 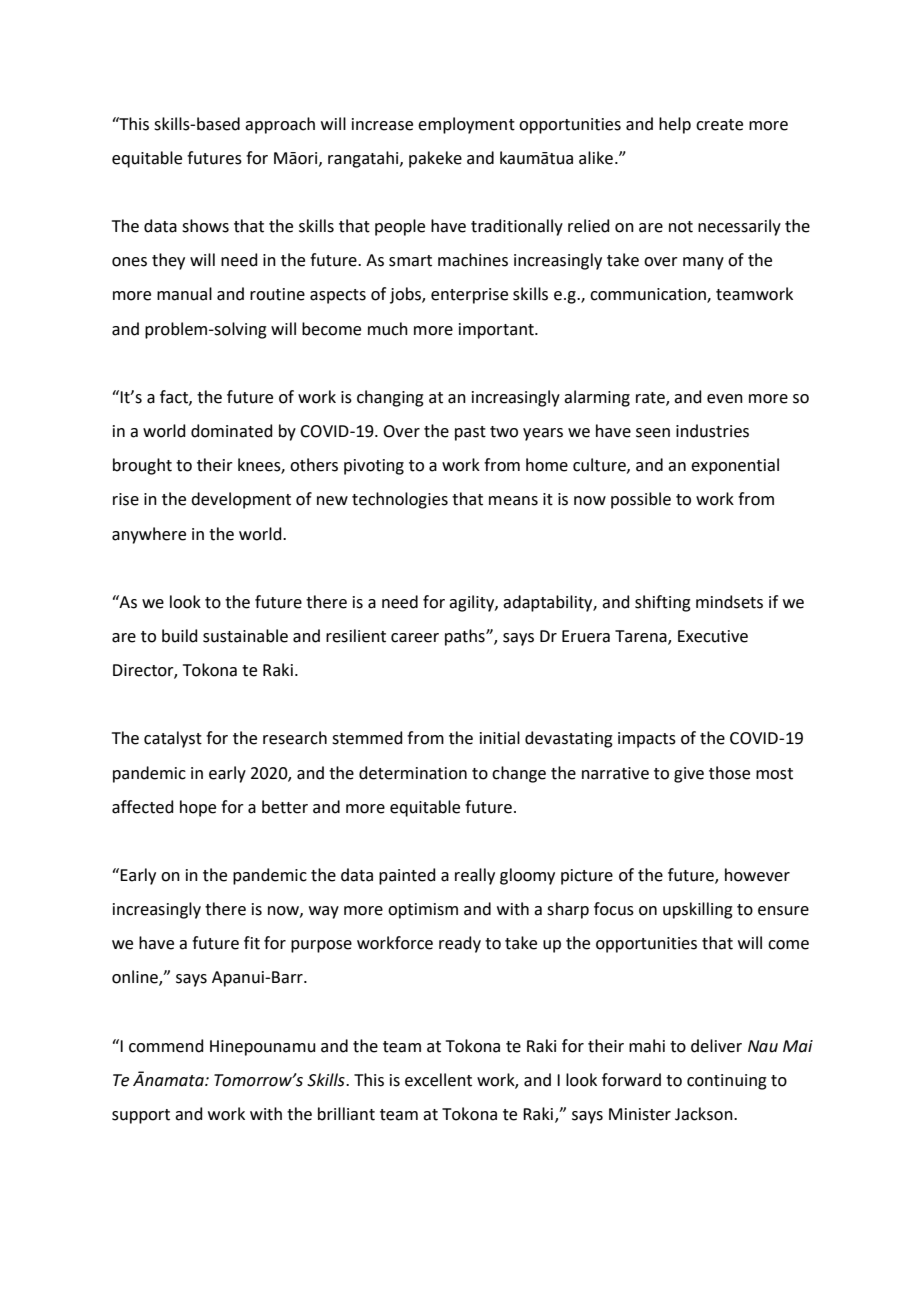 I want to click on even, so click(x=725, y=399).
